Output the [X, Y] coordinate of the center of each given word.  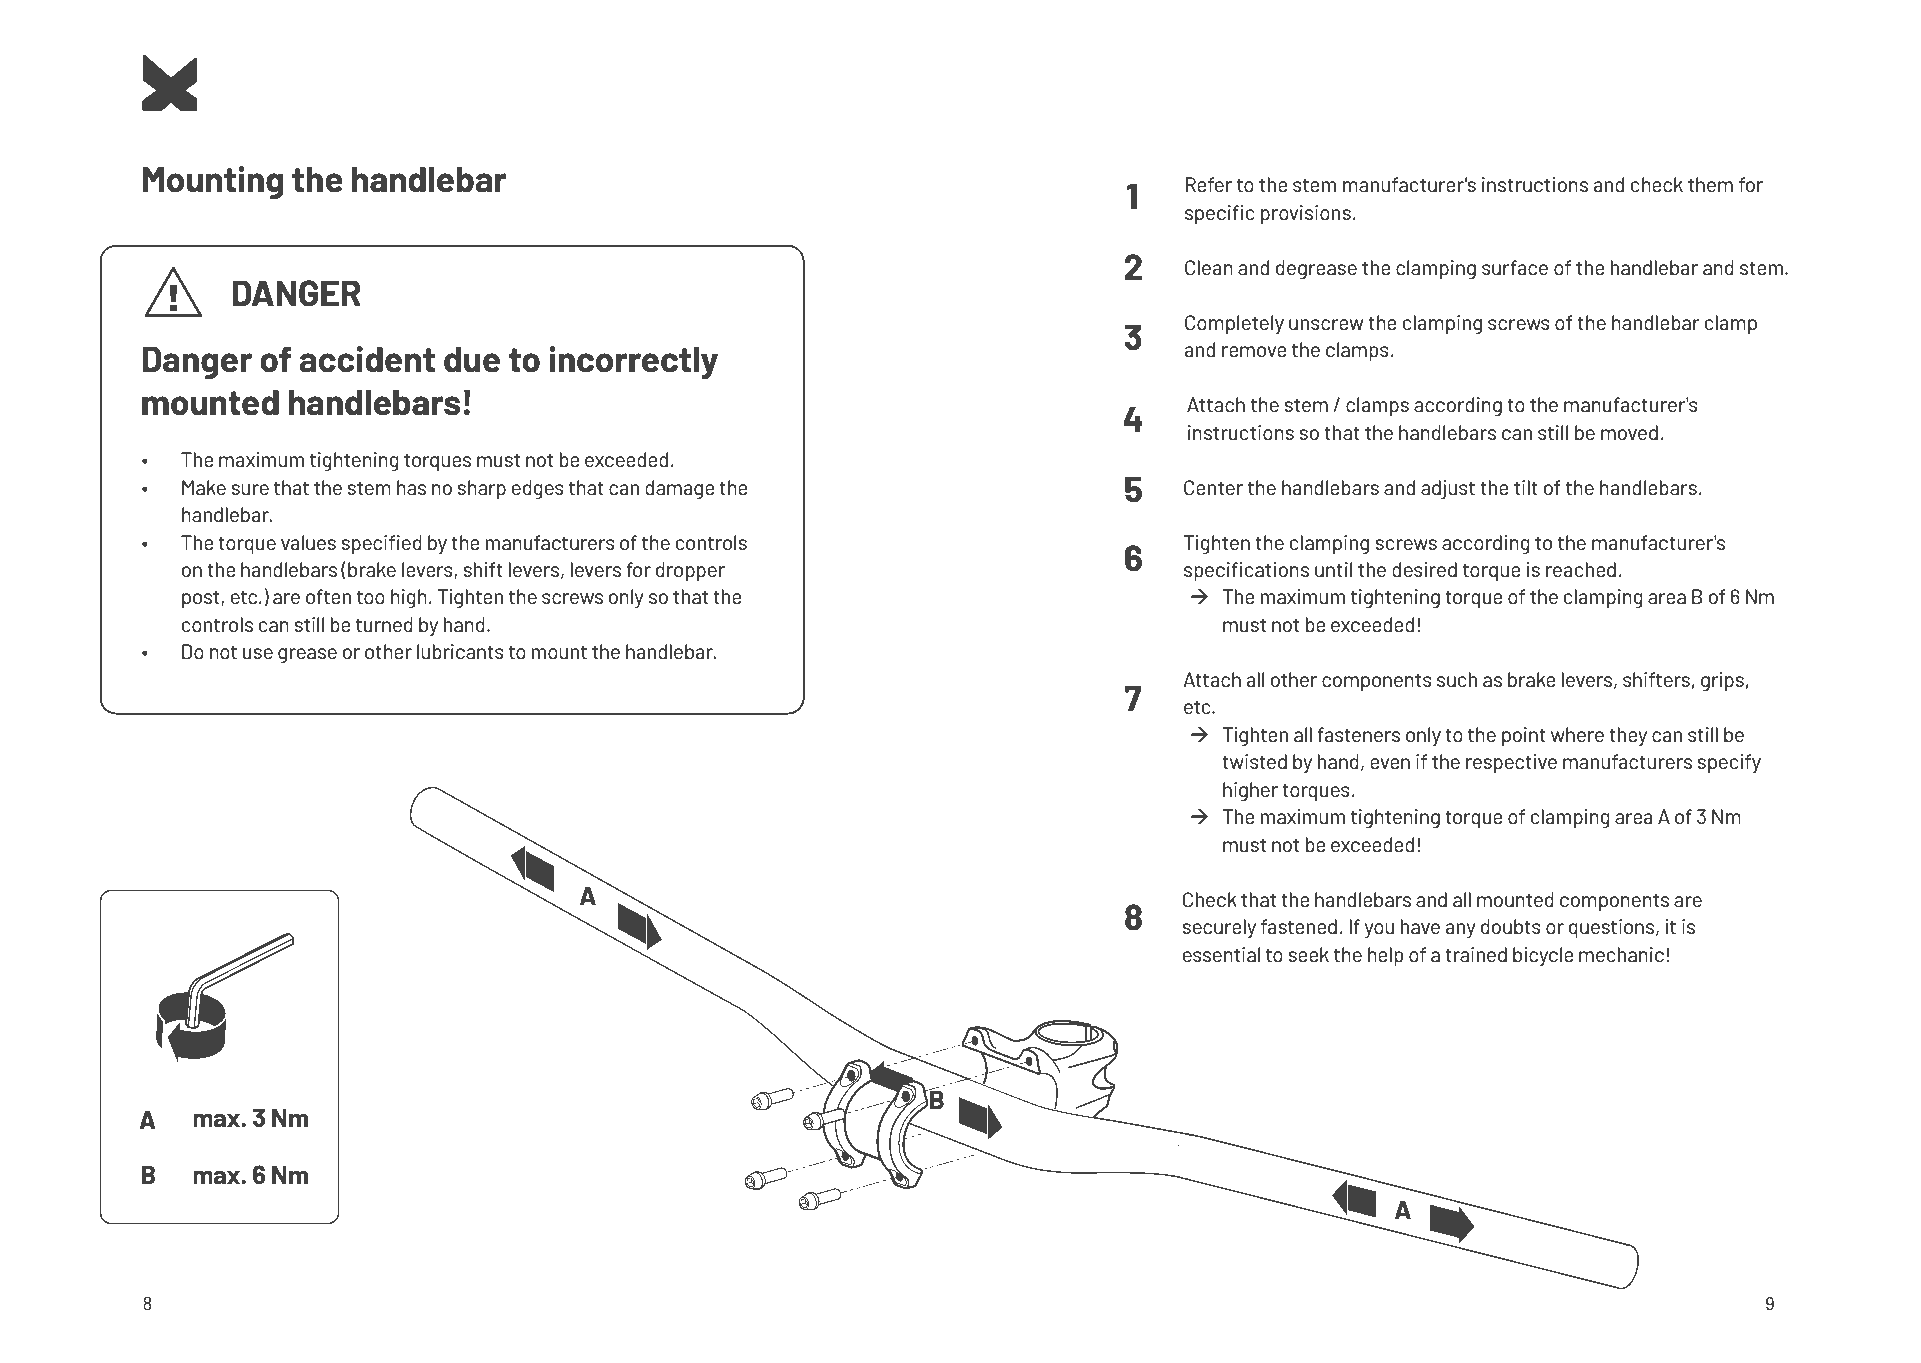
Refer [1209, 184]
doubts [1511, 926]
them [1710, 184]
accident [367, 359]
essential [1221, 954]
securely [1219, 928]
